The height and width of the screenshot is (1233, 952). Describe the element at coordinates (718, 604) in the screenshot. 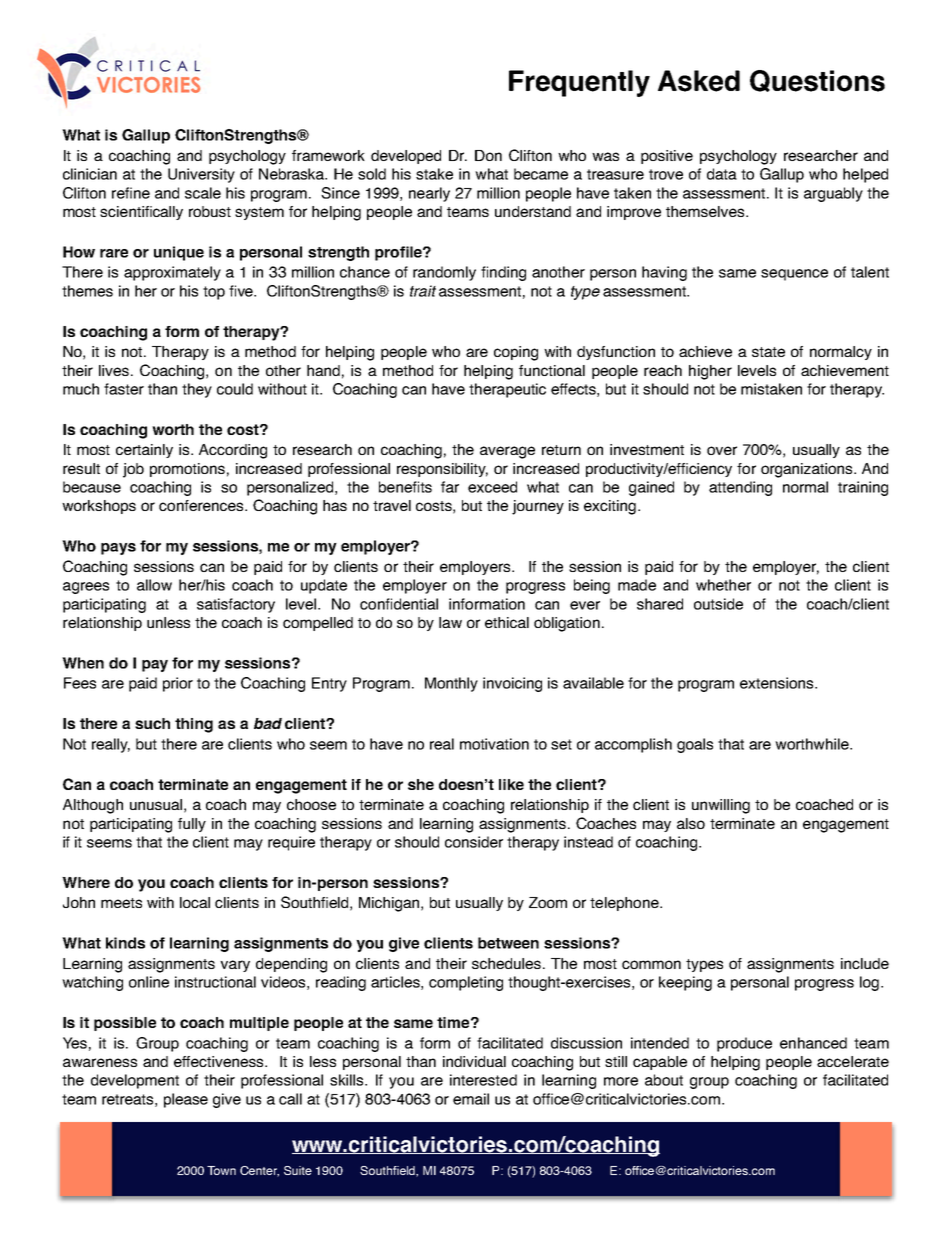

I see `outside` at that location.
